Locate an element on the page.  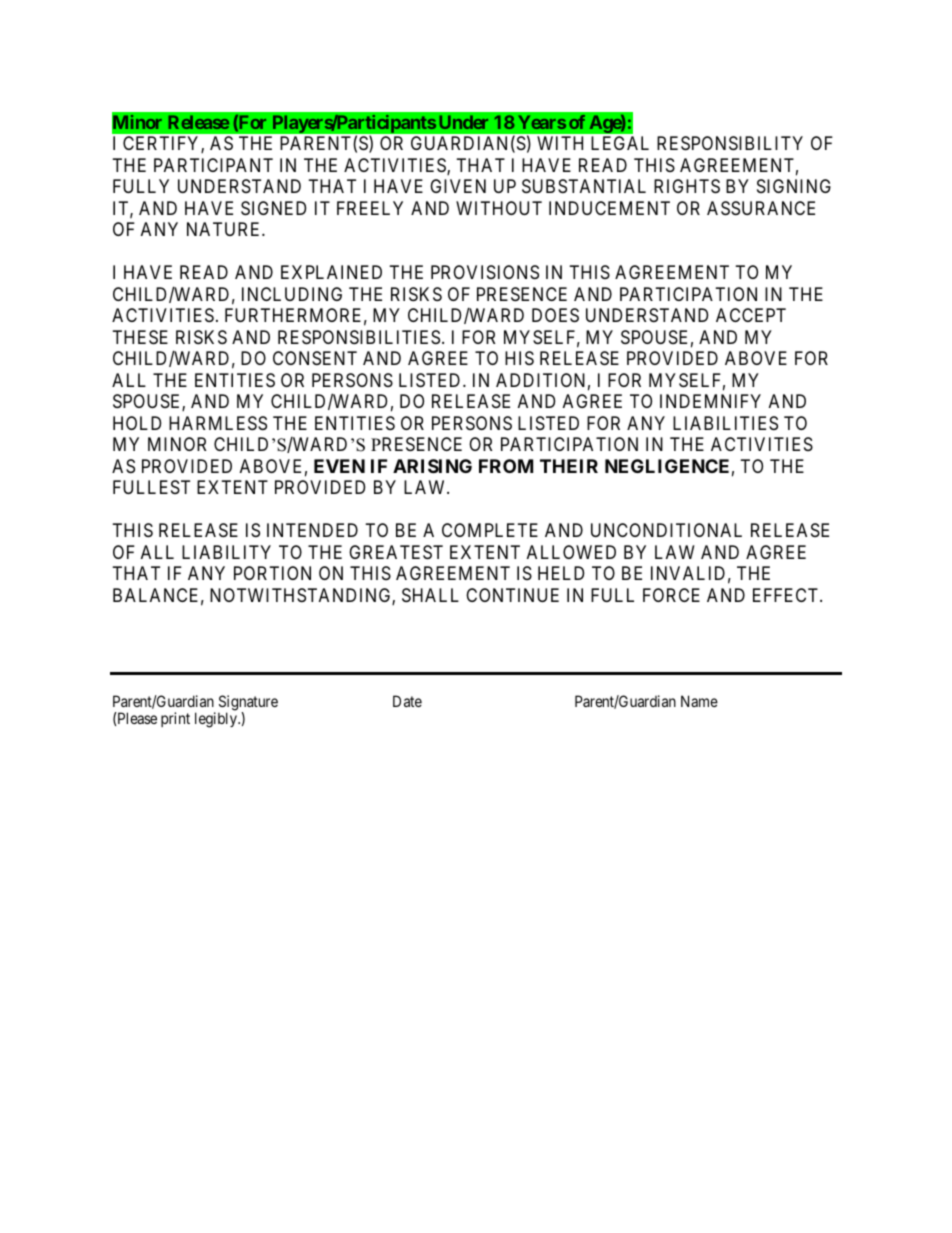
HARMLESS is located at coordinates (218, 423).
